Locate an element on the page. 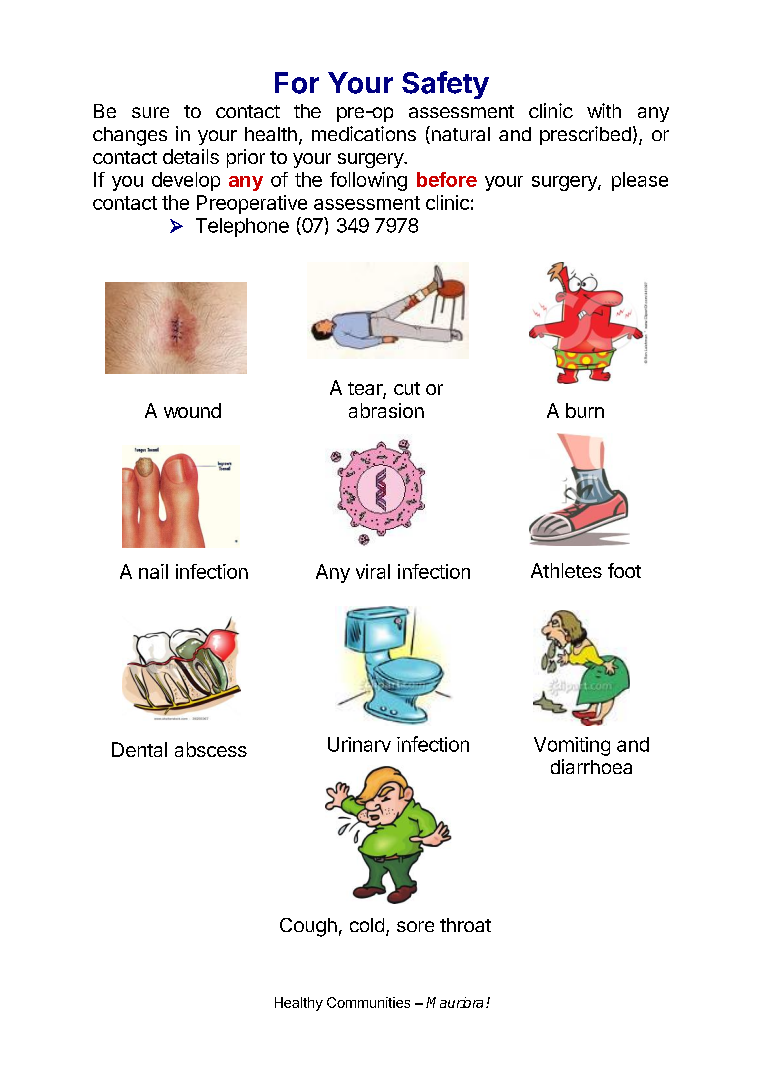  medications is located at coordinates (364, 133).
